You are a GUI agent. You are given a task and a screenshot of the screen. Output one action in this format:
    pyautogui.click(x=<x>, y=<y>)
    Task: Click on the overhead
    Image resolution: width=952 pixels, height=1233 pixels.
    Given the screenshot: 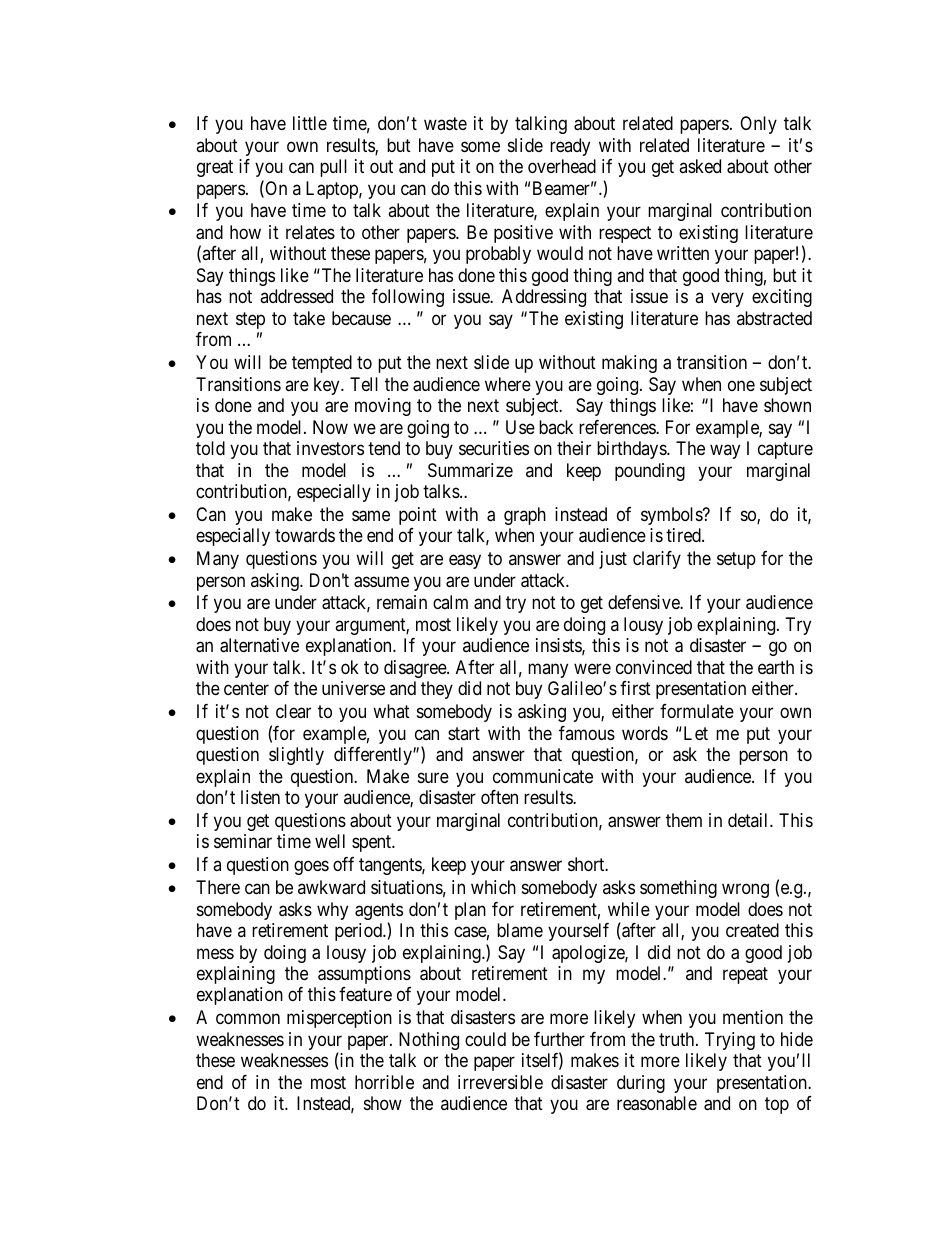 What is the action you would take?
    pyautogui.click(x=562, y=166)
